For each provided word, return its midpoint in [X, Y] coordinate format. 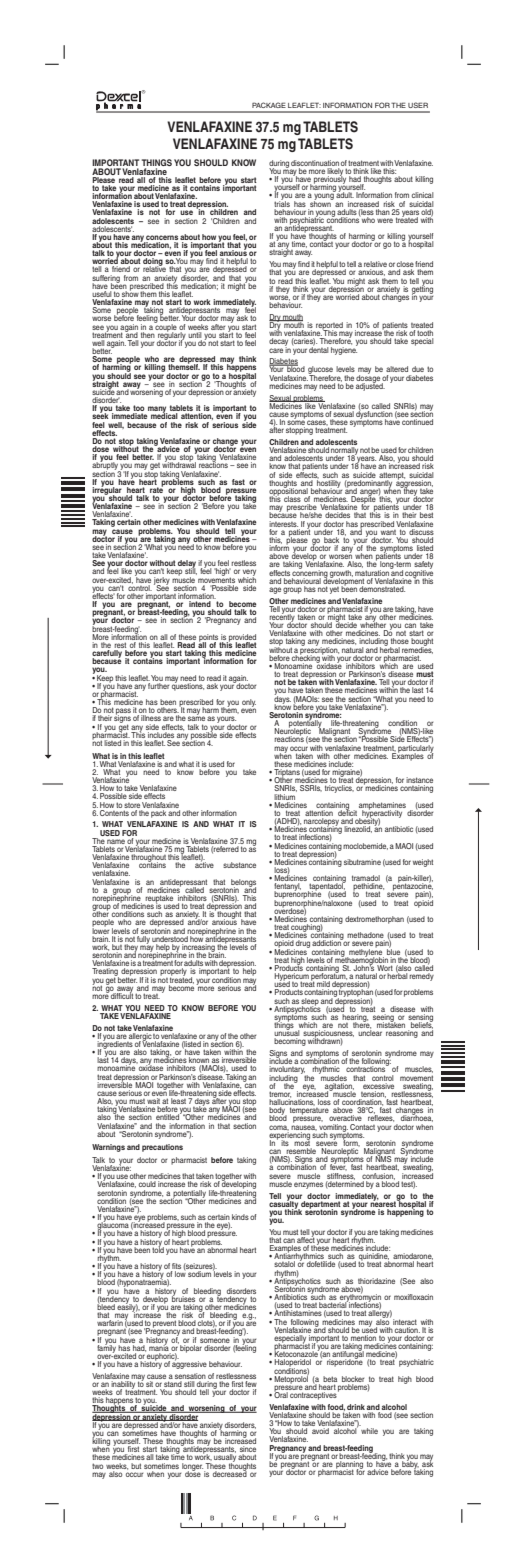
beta [330, 1379]
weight [423, 863]
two [97, 1466]
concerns [162, 237]
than [382, 210]
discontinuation [315, 163]
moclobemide [365, 846]
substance [239, 865]
